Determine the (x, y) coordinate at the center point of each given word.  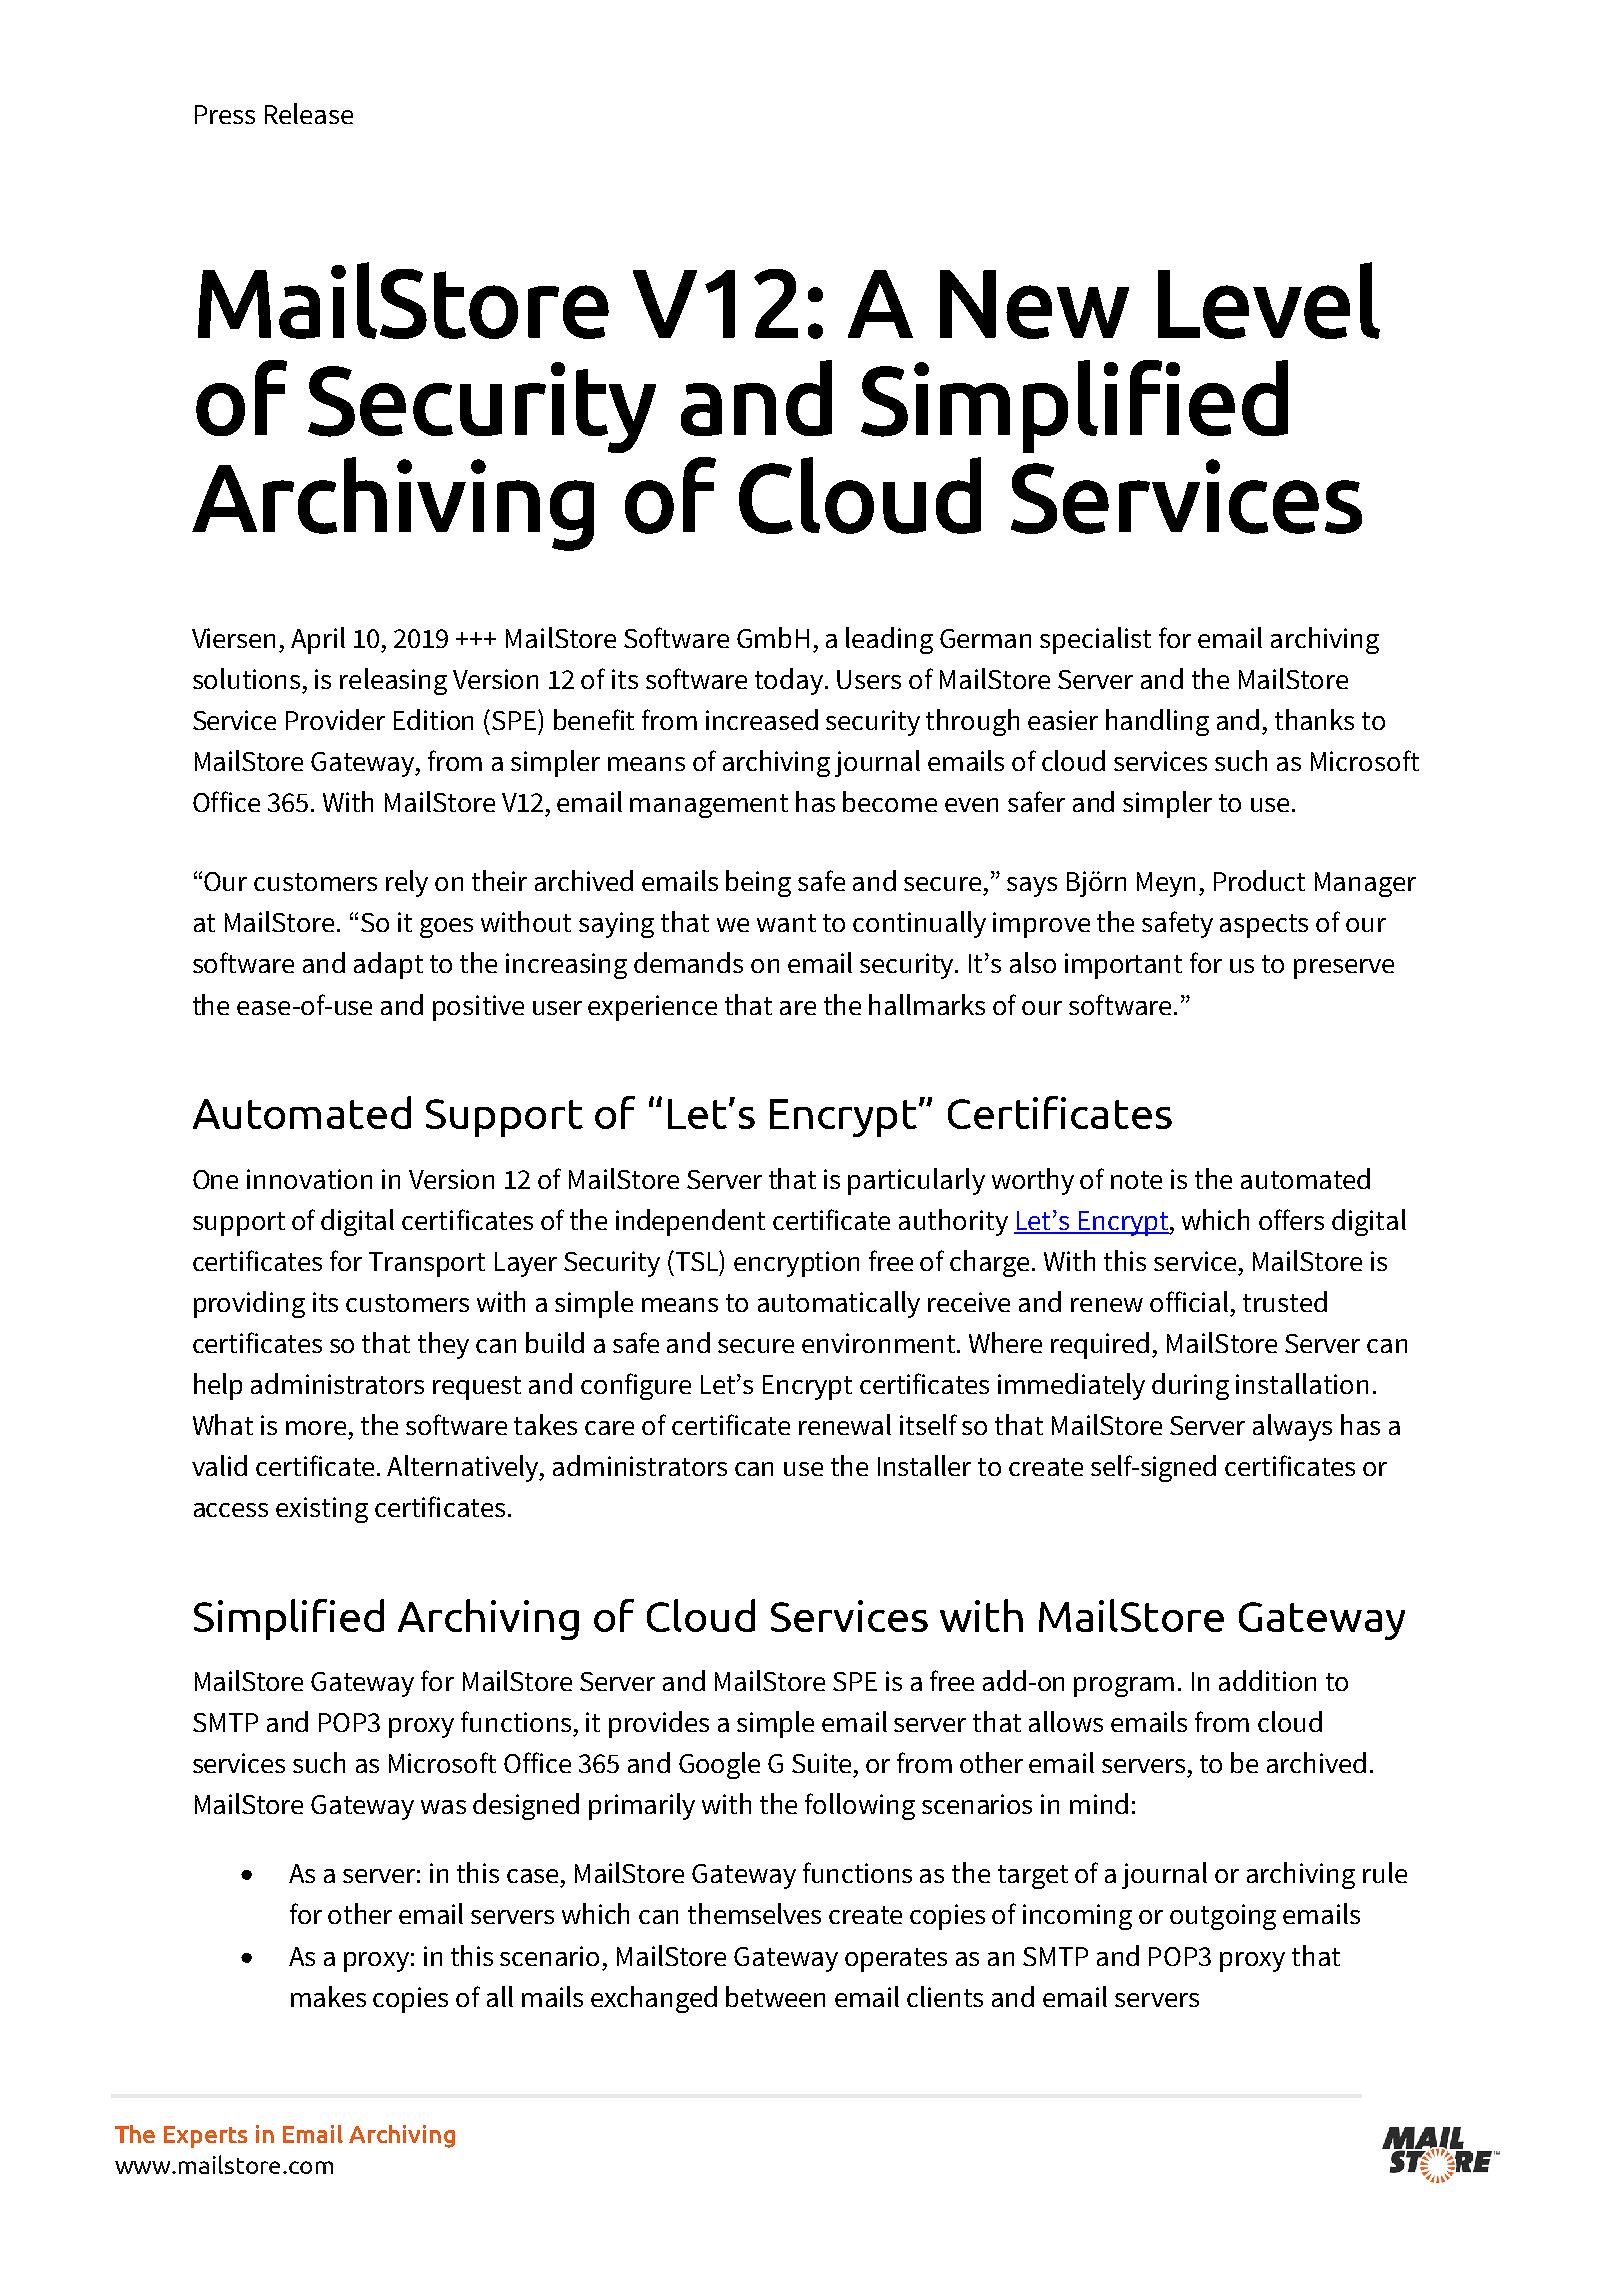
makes (328, 1996)
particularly (916, 1181)
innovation (309, 1179)
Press (225, 114)
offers (1291, 1219)
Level (1269, 300)
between (775, 1996)
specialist (1095, 640)
